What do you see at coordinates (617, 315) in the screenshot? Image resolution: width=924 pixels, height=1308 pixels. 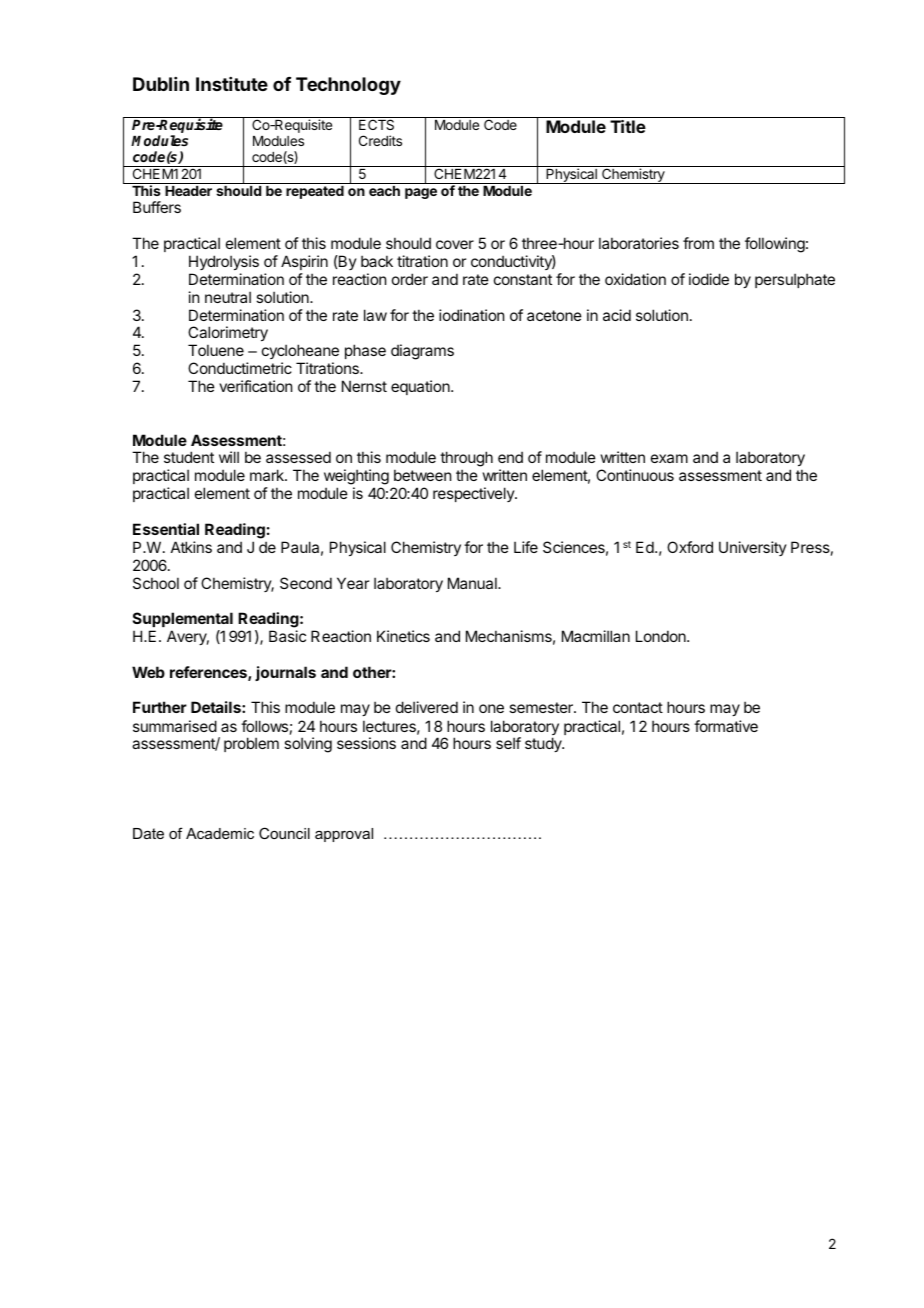 I see `acid` at bounding box center [617, 315].
